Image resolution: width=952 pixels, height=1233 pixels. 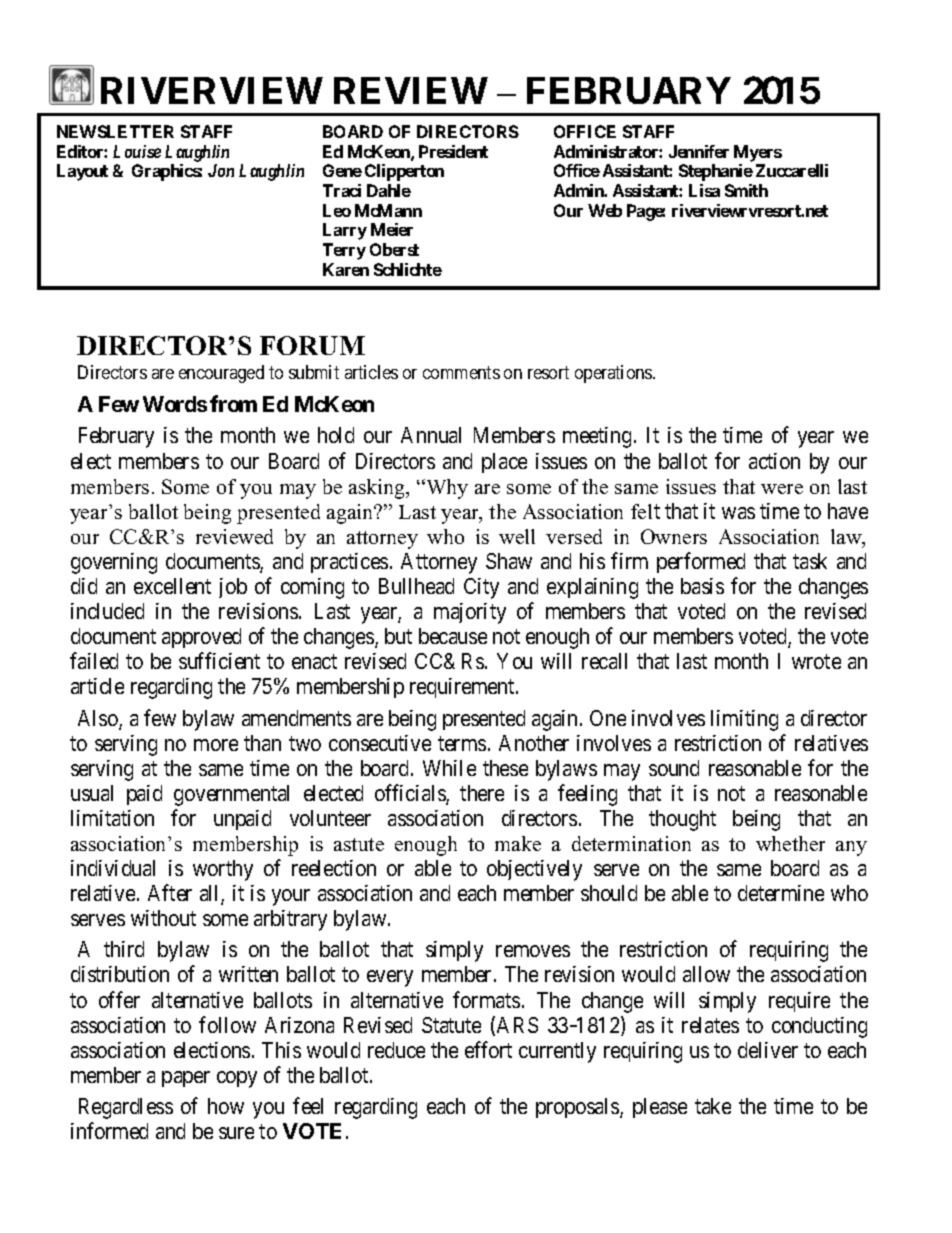 What do you see at coordinates (453, 151) in the page?
I see `President` at bounding box center [453, 151].
